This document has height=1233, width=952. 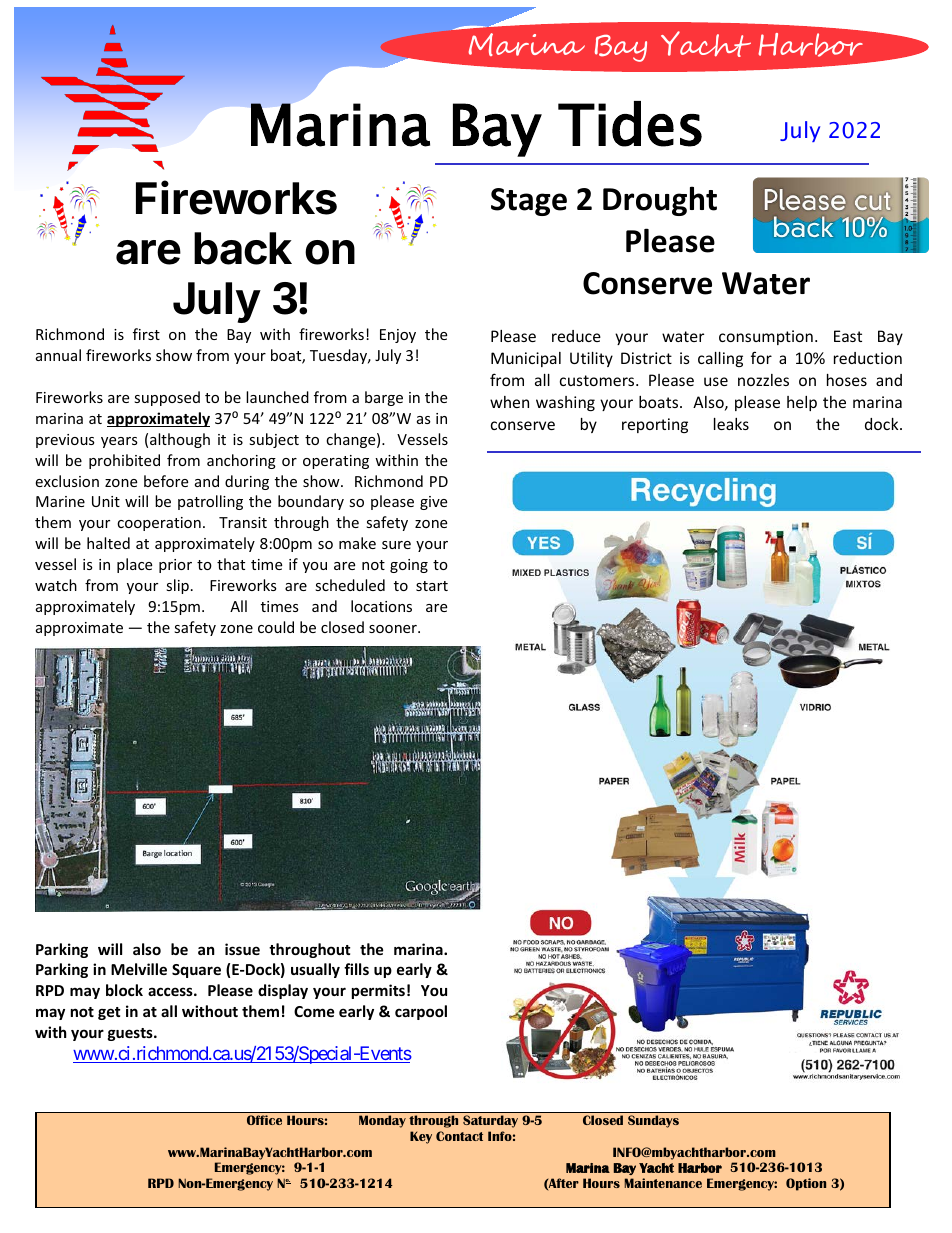 I want to click on Office, so click(x=264, y=1120).
